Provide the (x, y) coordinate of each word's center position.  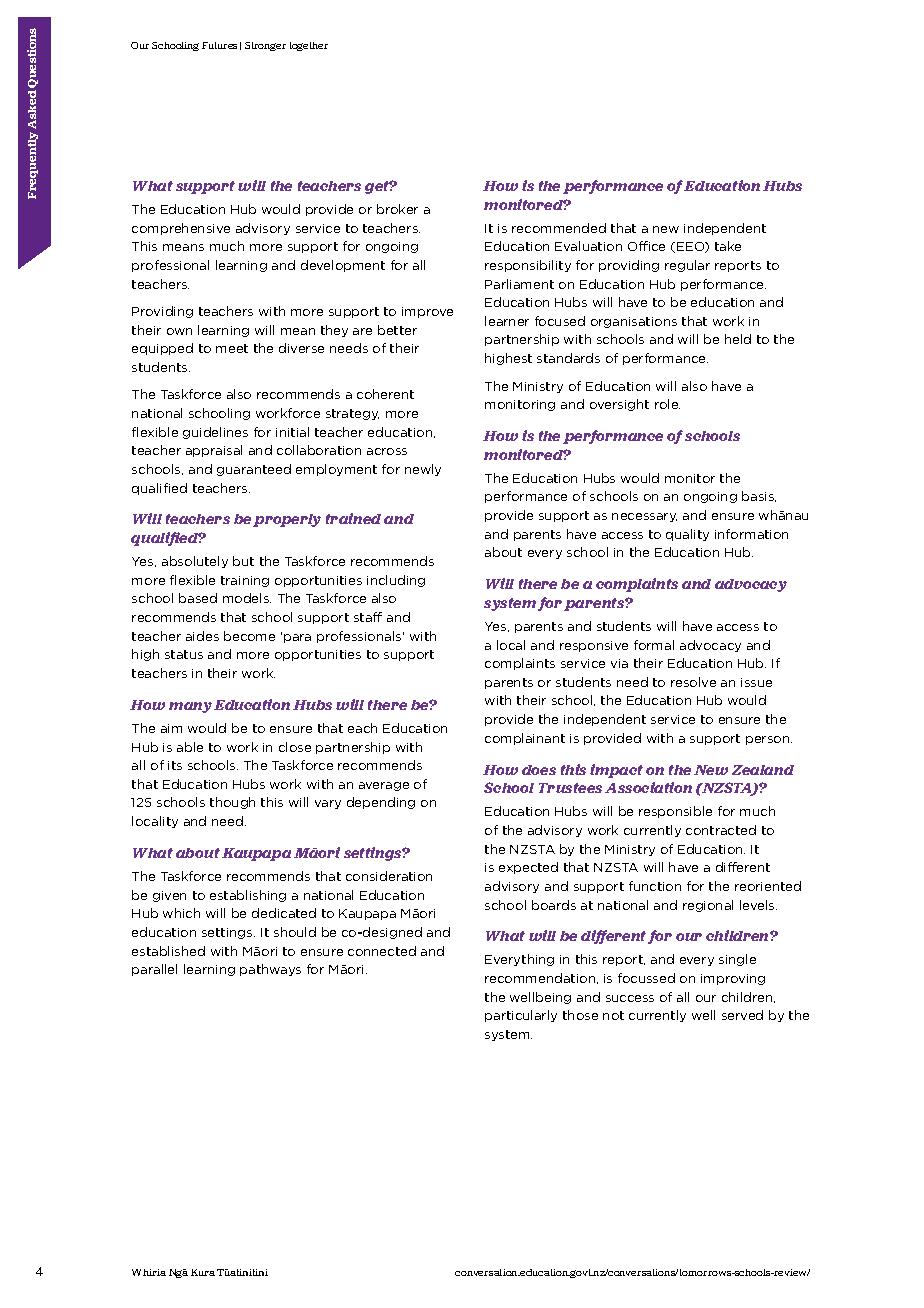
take (728, 246)
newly (423, 470)
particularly (521, 1016)
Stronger (265, 46)
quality (687, 535)
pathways (270, 970)
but (243, 561)
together (309, 46)
